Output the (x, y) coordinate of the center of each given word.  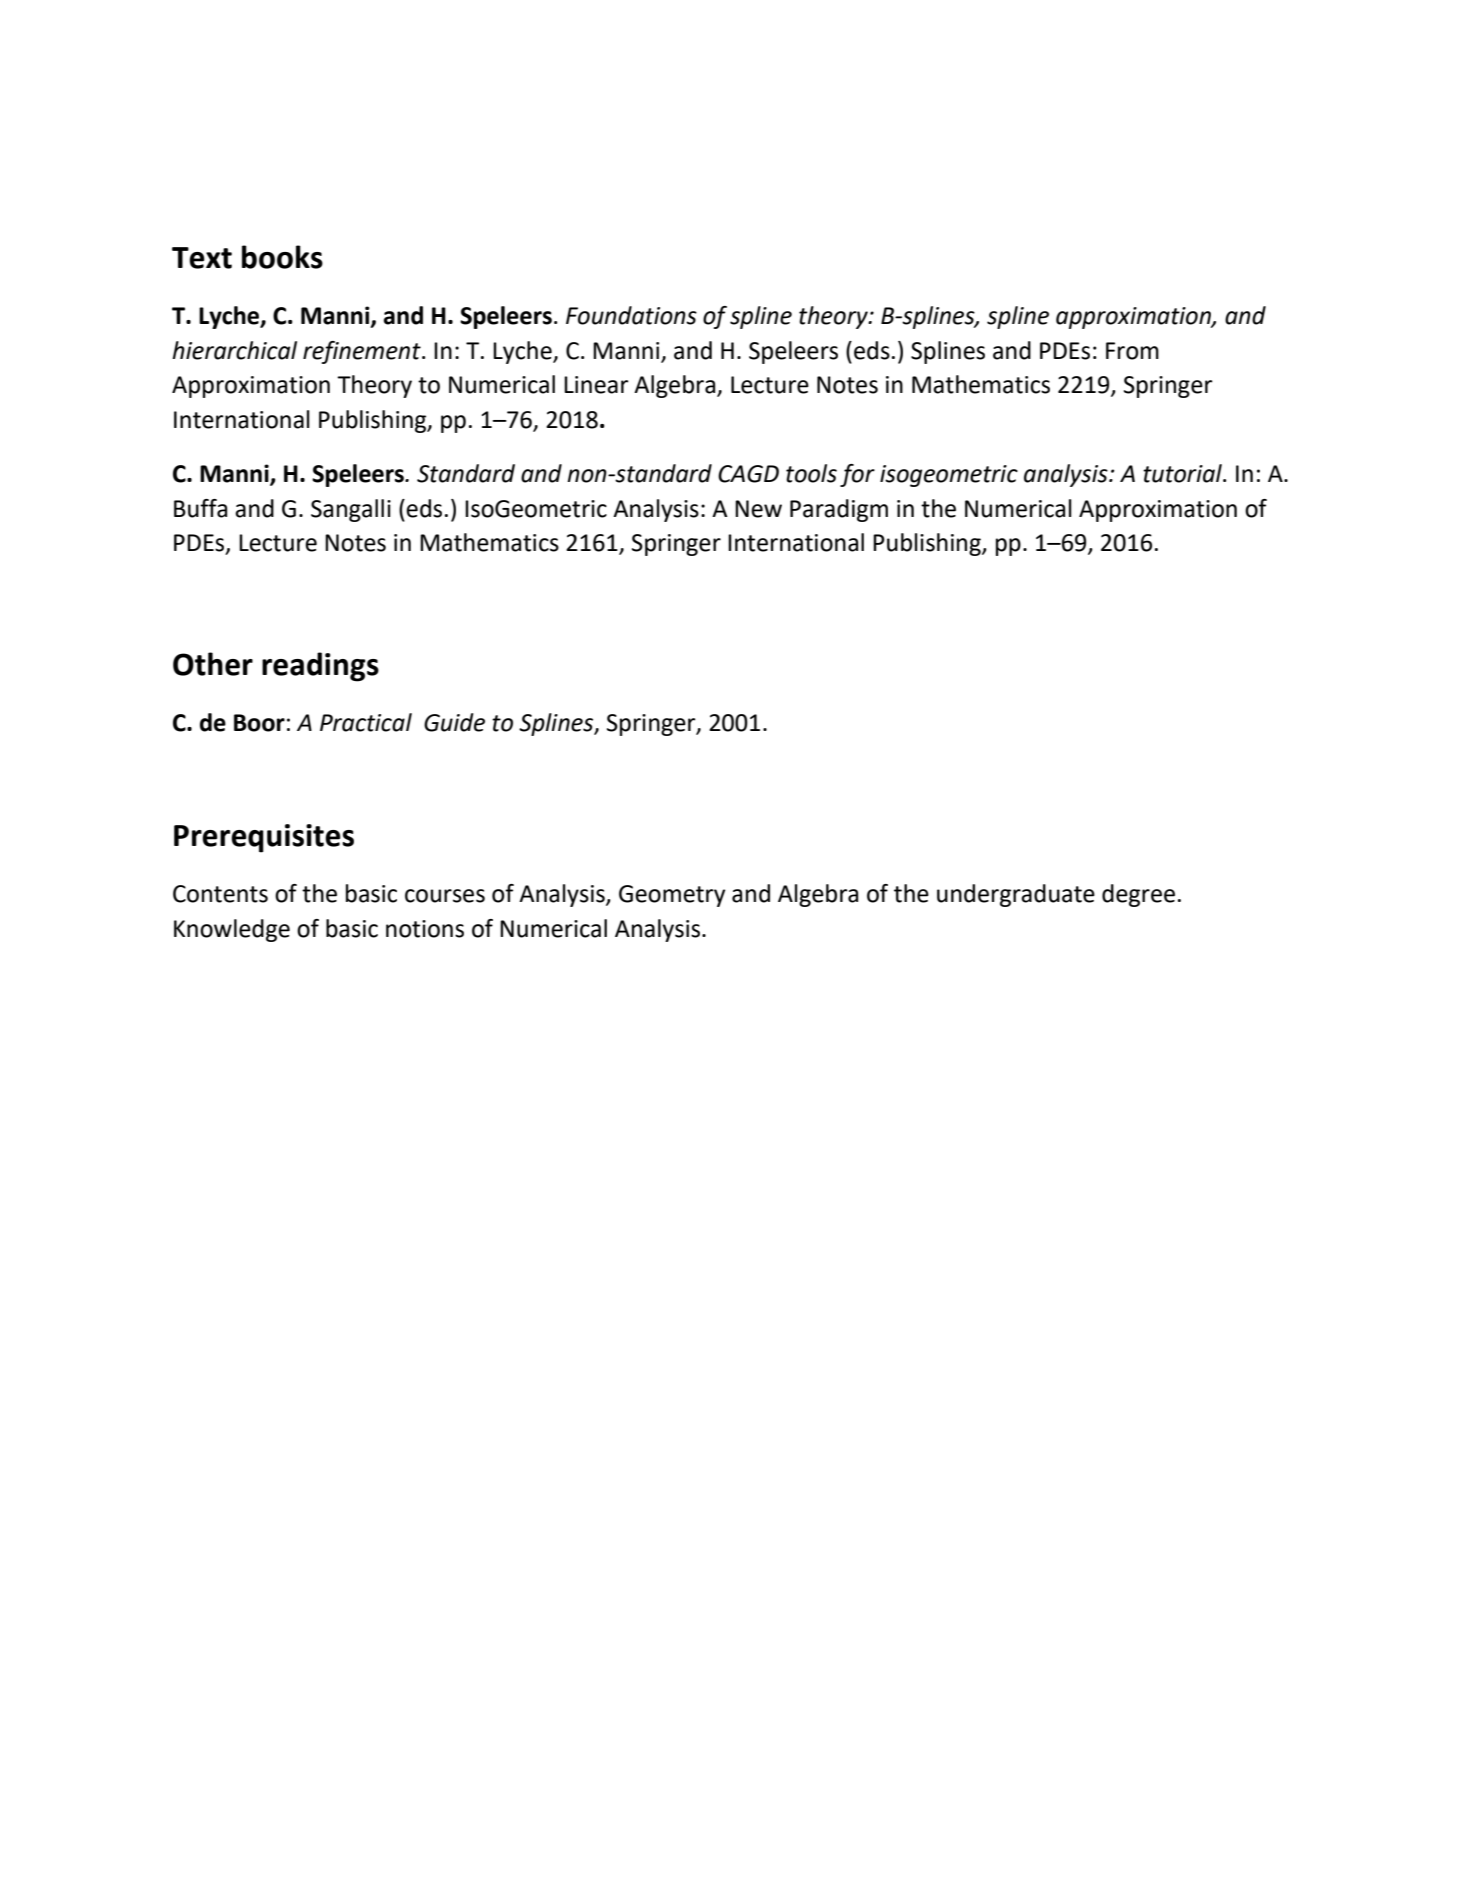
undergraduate (1016, 895)
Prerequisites (264, 838)
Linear (596, 385)
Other (213, 664)
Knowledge (232, 930)
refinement (363, 352)
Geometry (672, 896)
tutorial (1183, 473)
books (282, 257)
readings (320, 667)
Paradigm (839, 510)
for (857, 475)
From (1132, 351)
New (758, 509)
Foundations (631, 315)
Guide (454, 722)
